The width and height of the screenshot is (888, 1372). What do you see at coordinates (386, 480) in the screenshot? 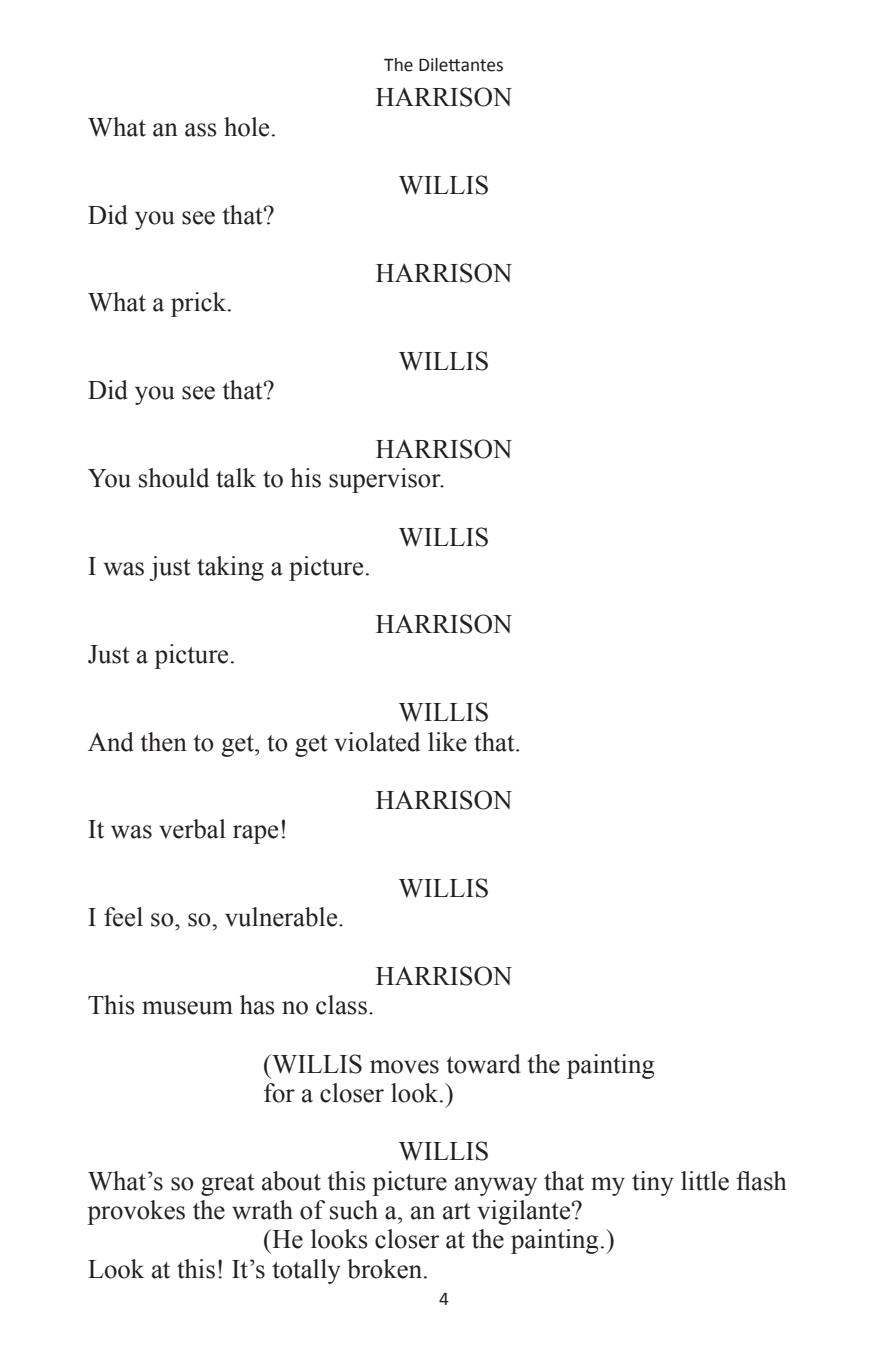
I see `supervisor` at bounding box center [386, 480].
